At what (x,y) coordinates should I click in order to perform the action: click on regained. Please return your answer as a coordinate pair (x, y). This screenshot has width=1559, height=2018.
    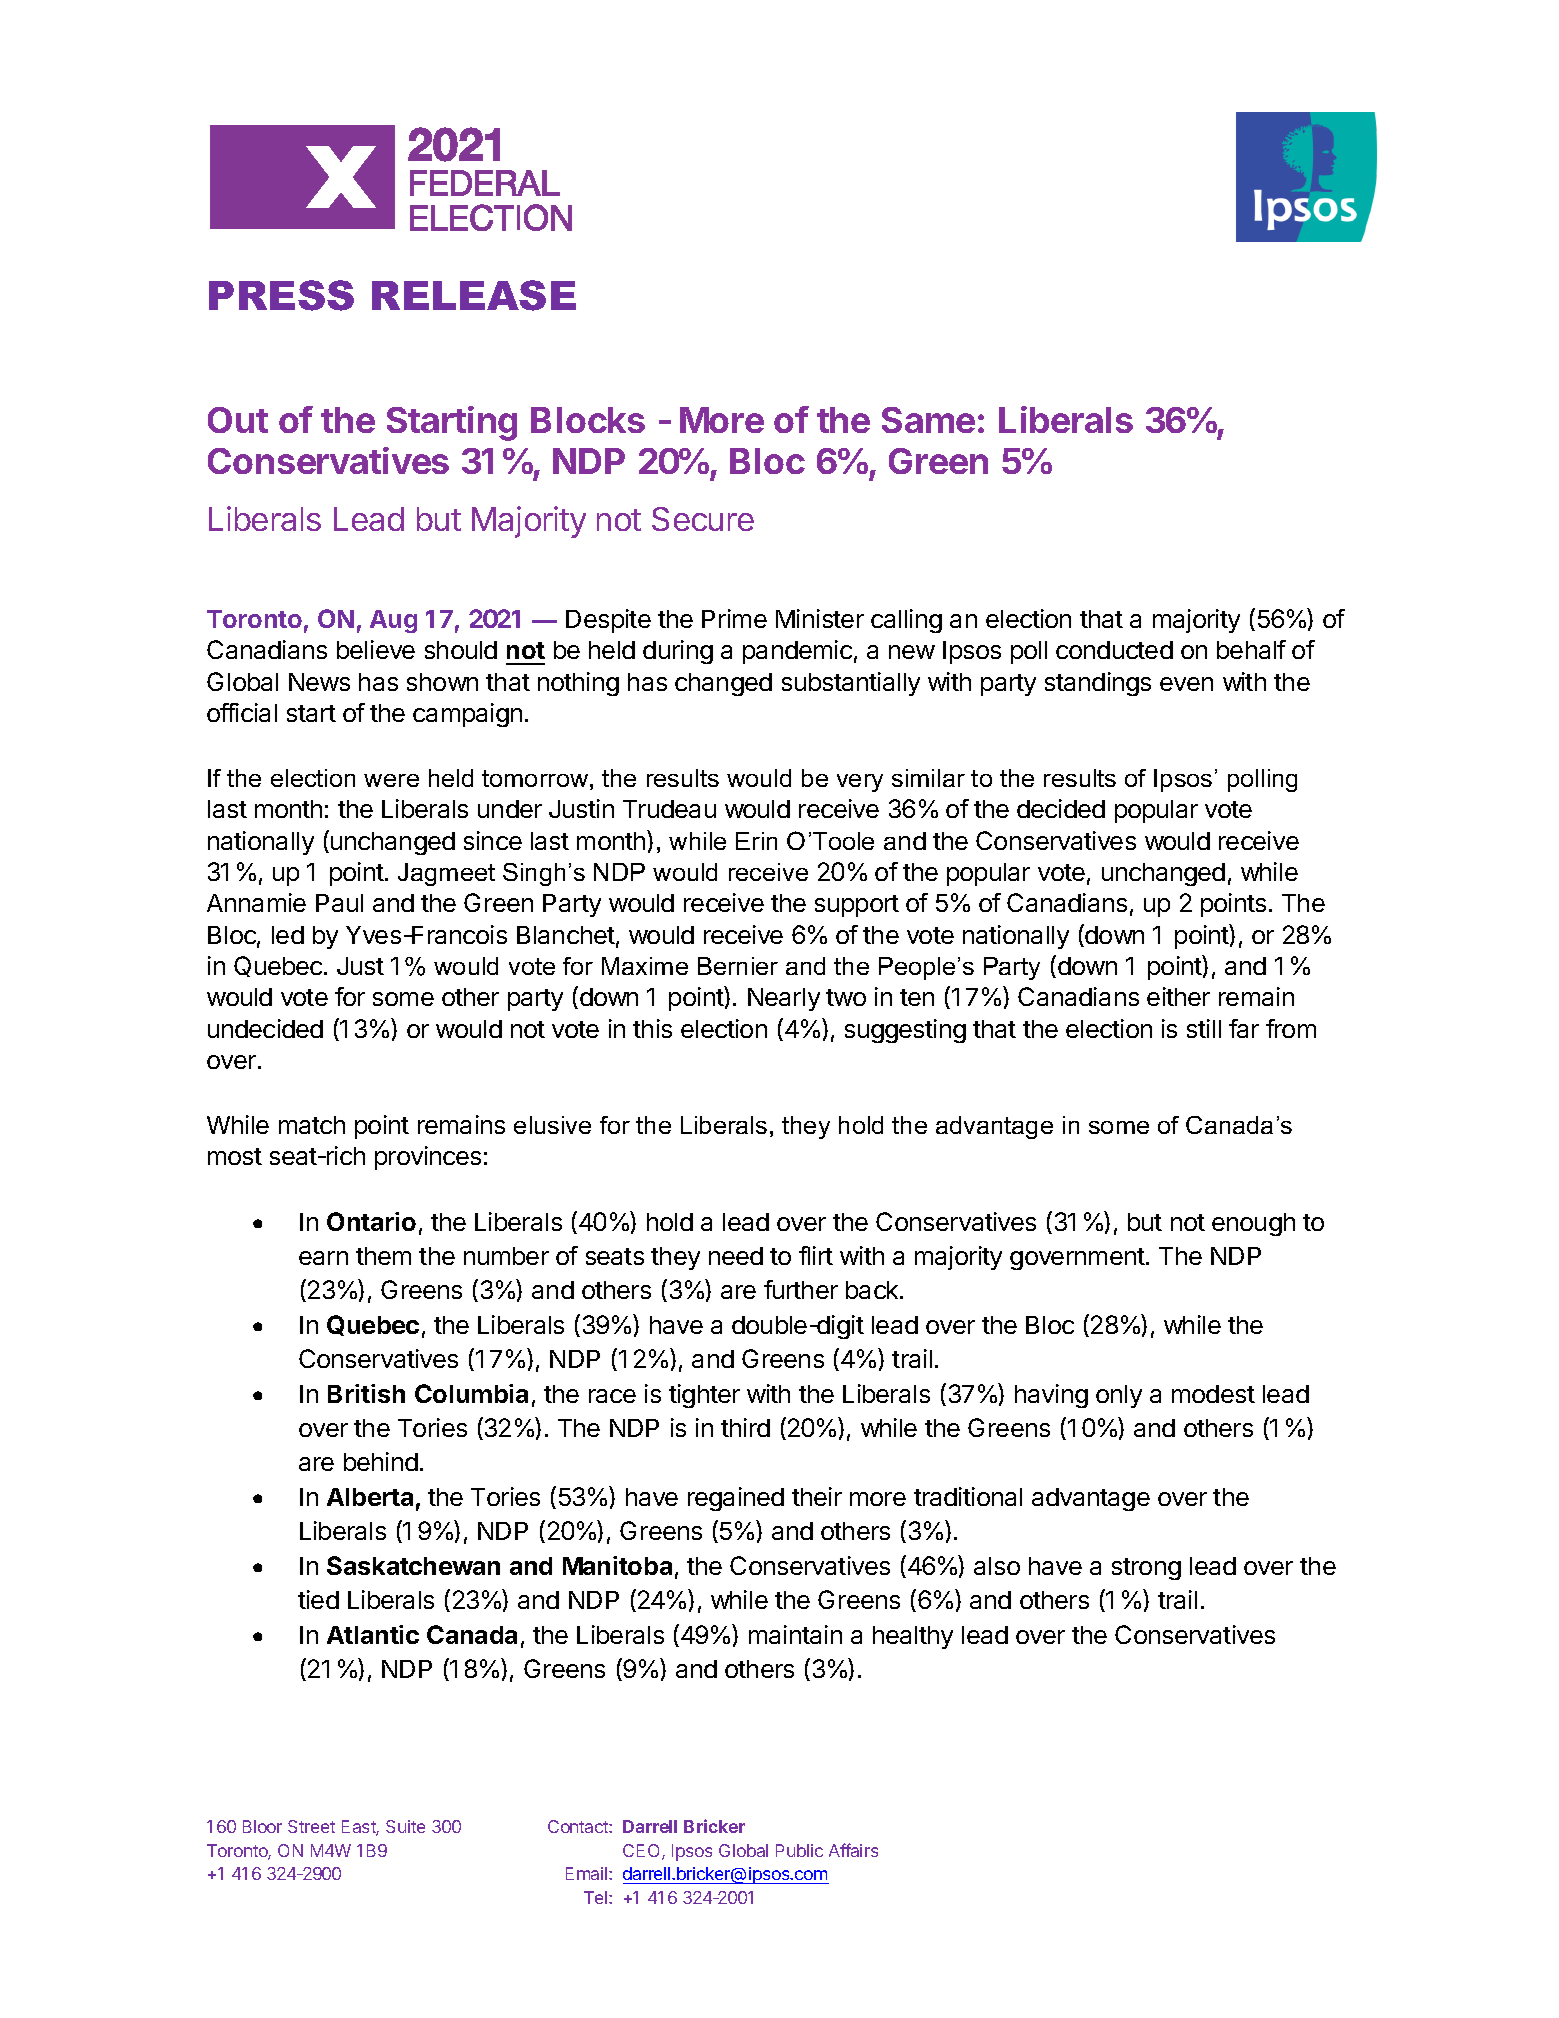
    Looking at the image, I should click on (736, 1499).
